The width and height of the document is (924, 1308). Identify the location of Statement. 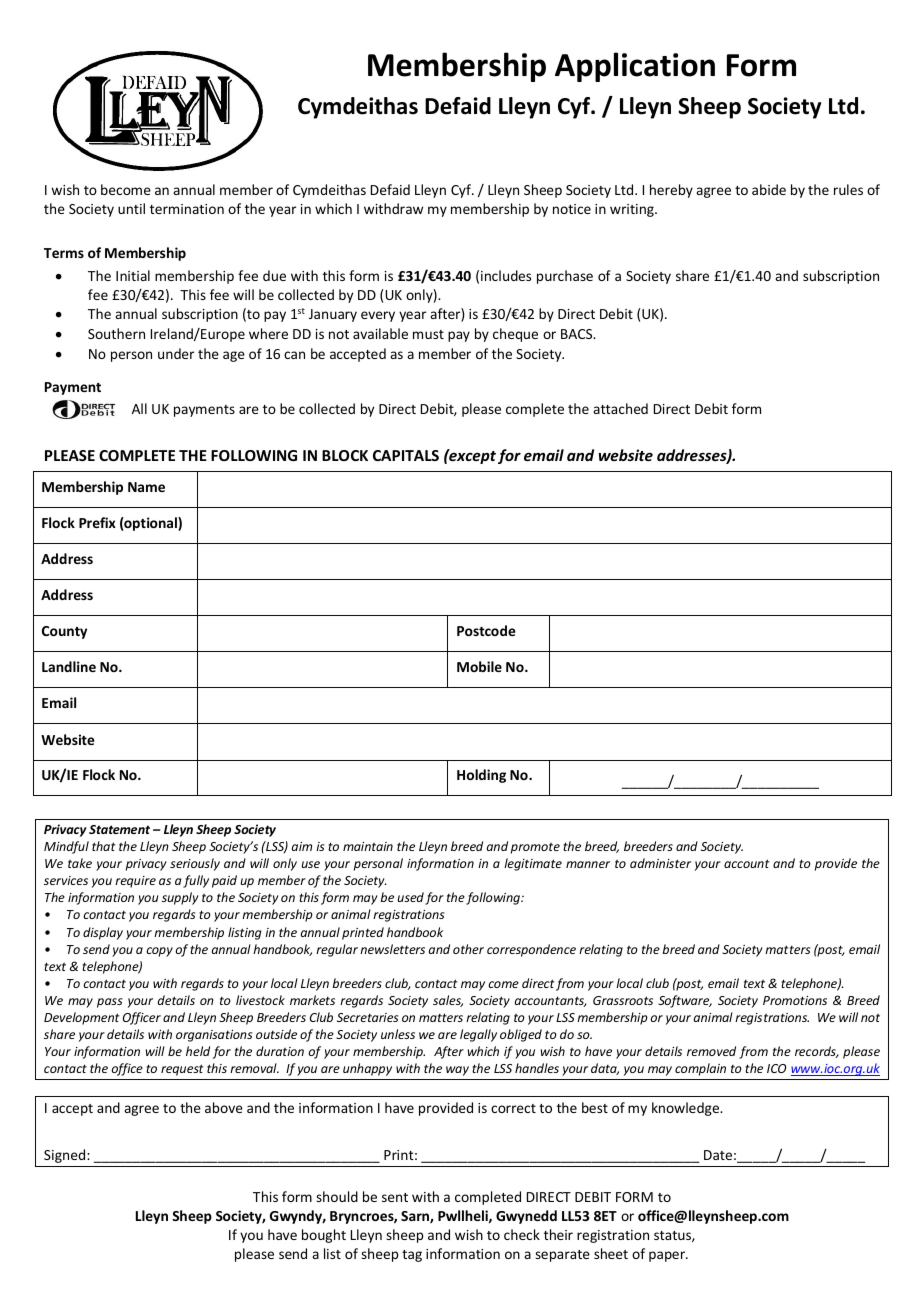
(119, 829).
